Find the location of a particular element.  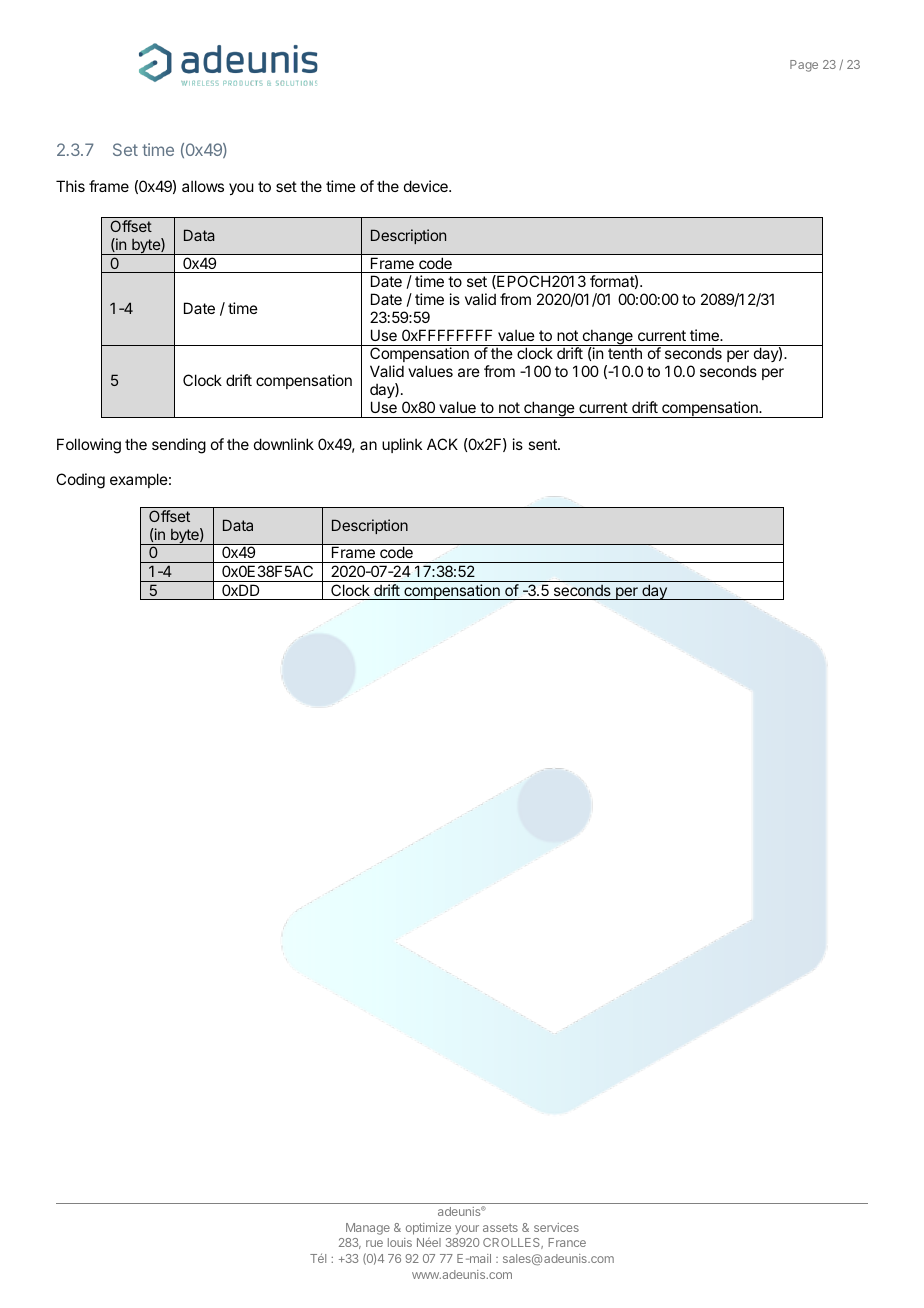

France is located at coordinates (567, 1242).
